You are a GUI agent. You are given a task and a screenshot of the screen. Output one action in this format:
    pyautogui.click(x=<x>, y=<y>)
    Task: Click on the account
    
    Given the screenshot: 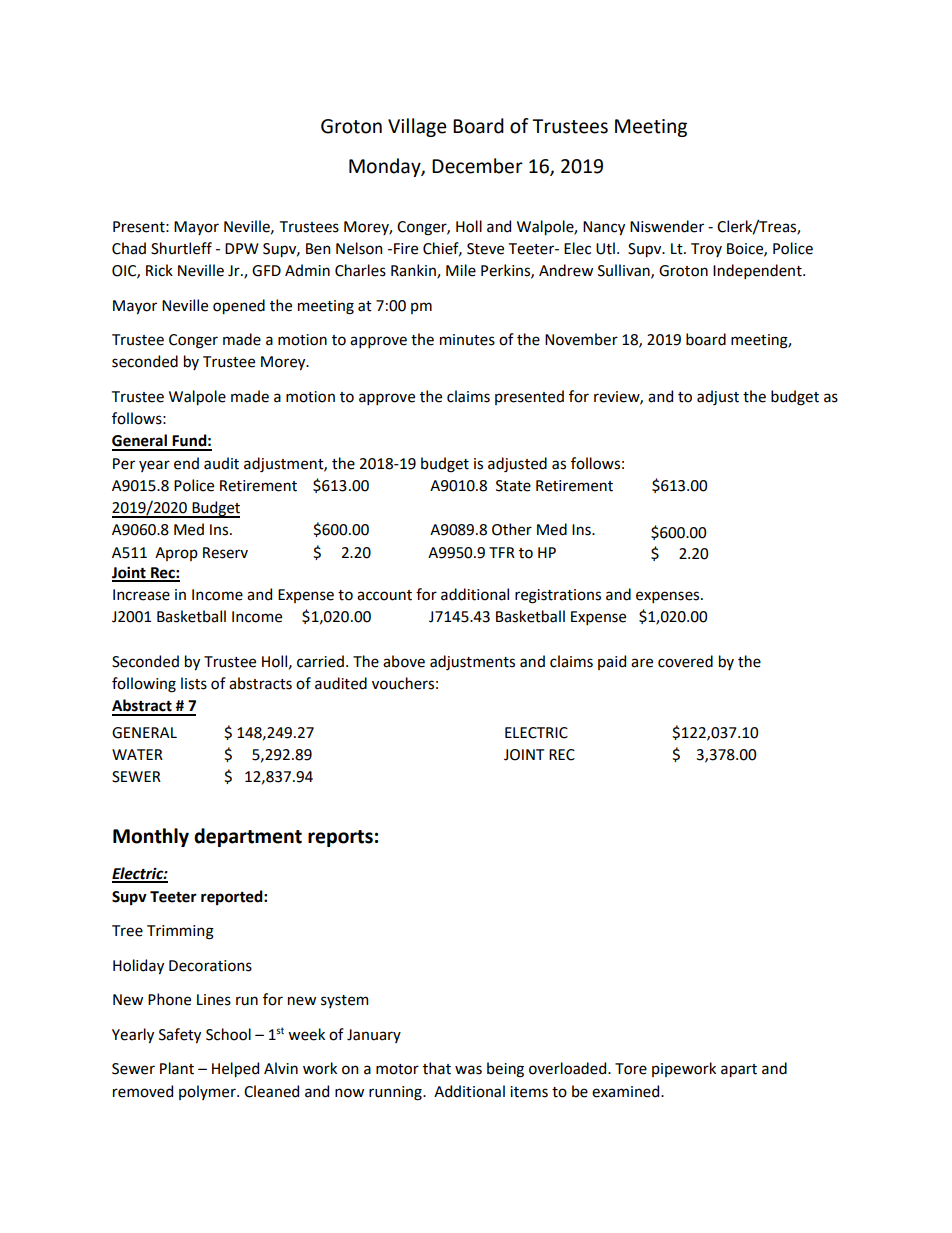 What is the action you would take?
    pyautogui.click(x=384, y=595)
